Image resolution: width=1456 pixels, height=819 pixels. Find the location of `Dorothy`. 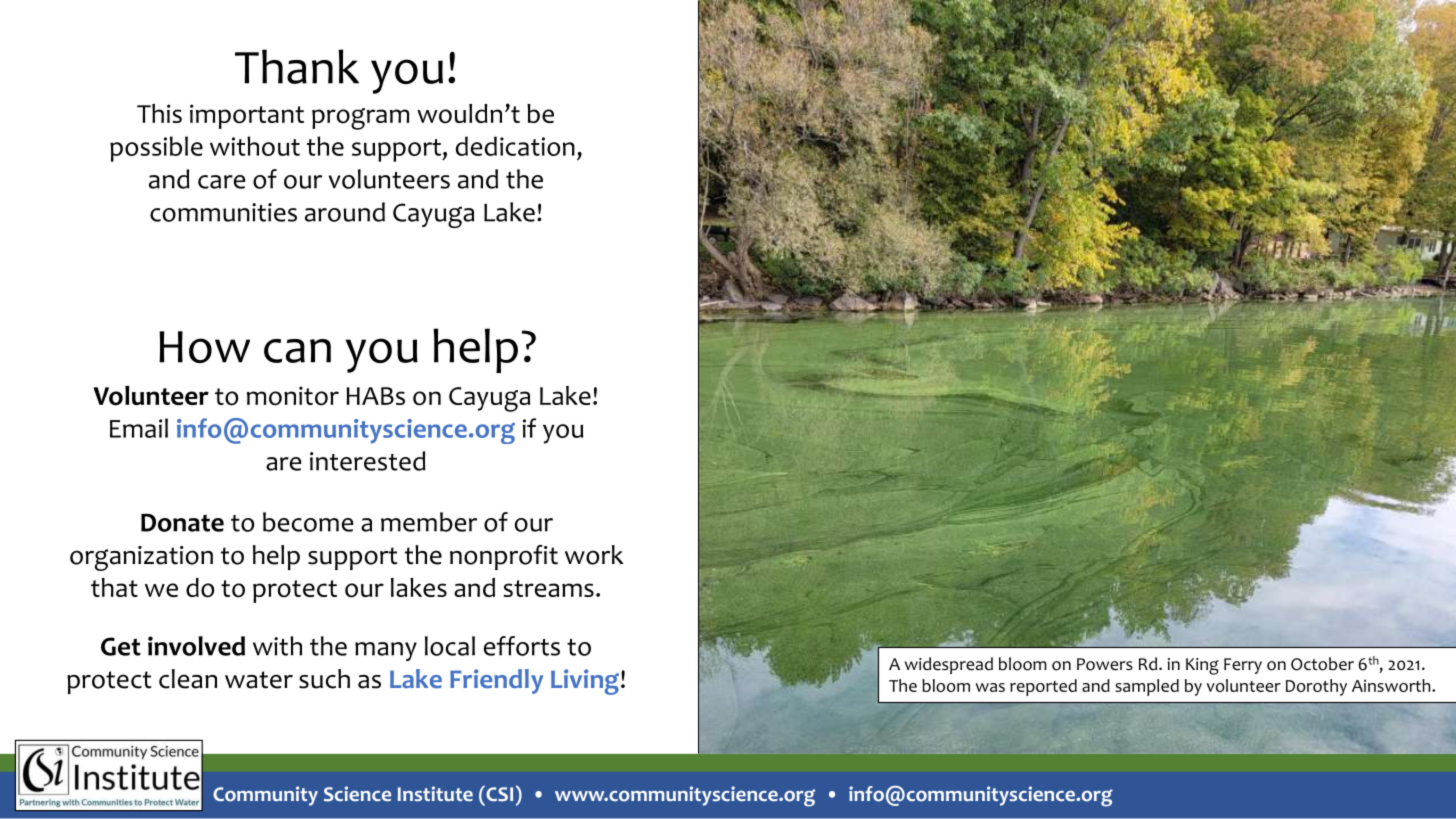

Dorothy is located at coordinates (1316, 687).
